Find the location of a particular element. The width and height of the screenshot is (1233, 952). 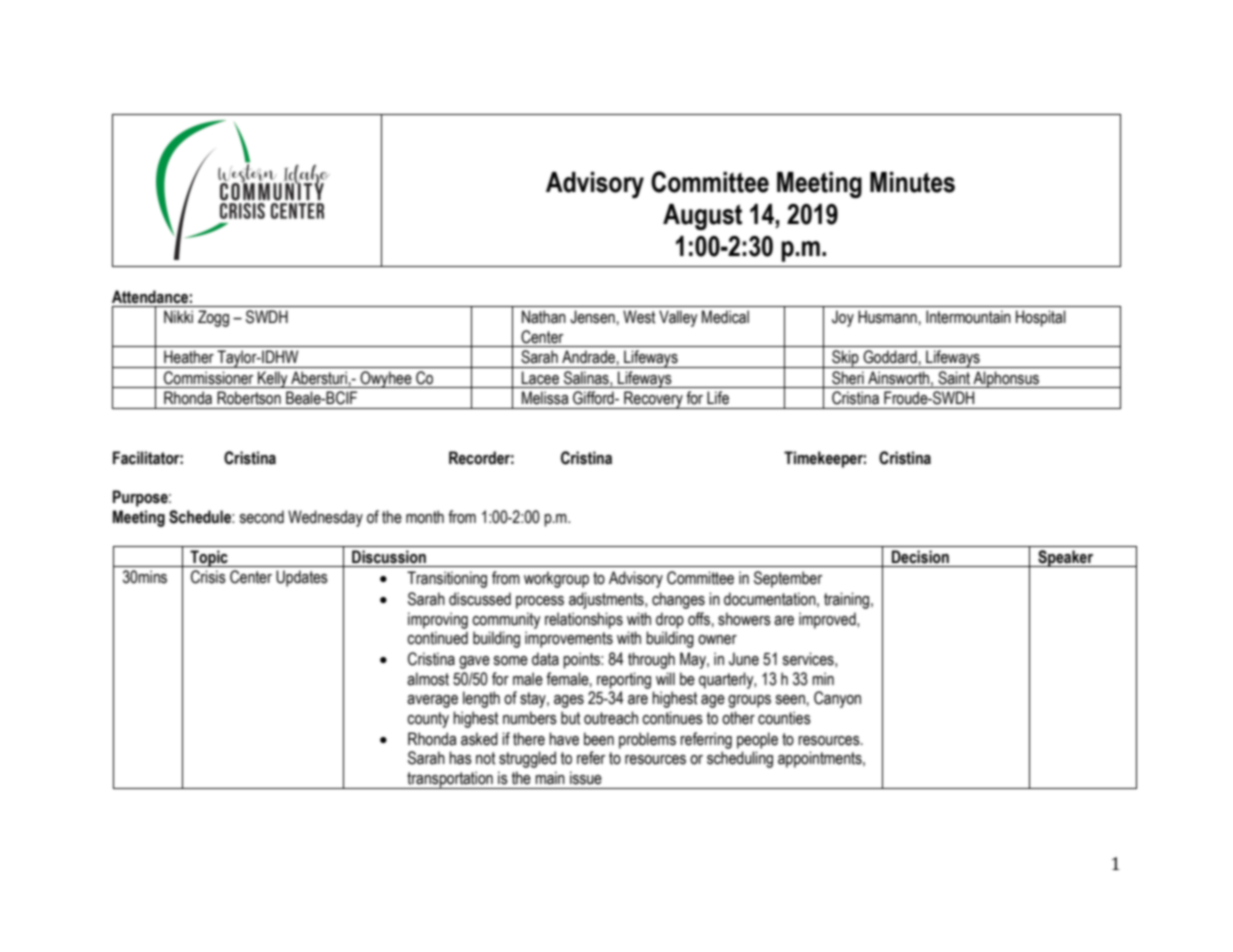

West is located at coordinates (639, 317).
